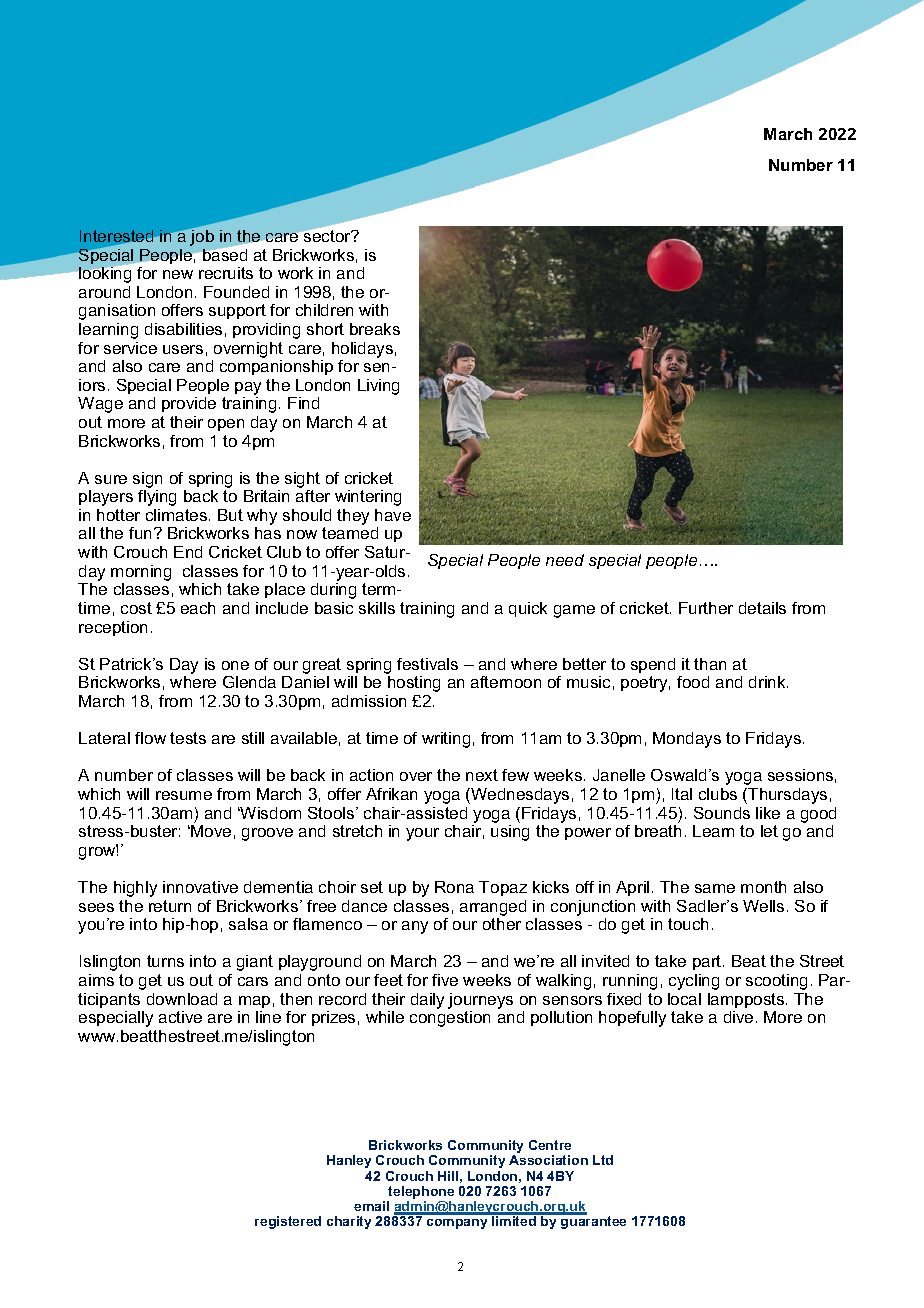  Describe the element at coordinates (288, 1222) in the page. I see `registered` at that location.
